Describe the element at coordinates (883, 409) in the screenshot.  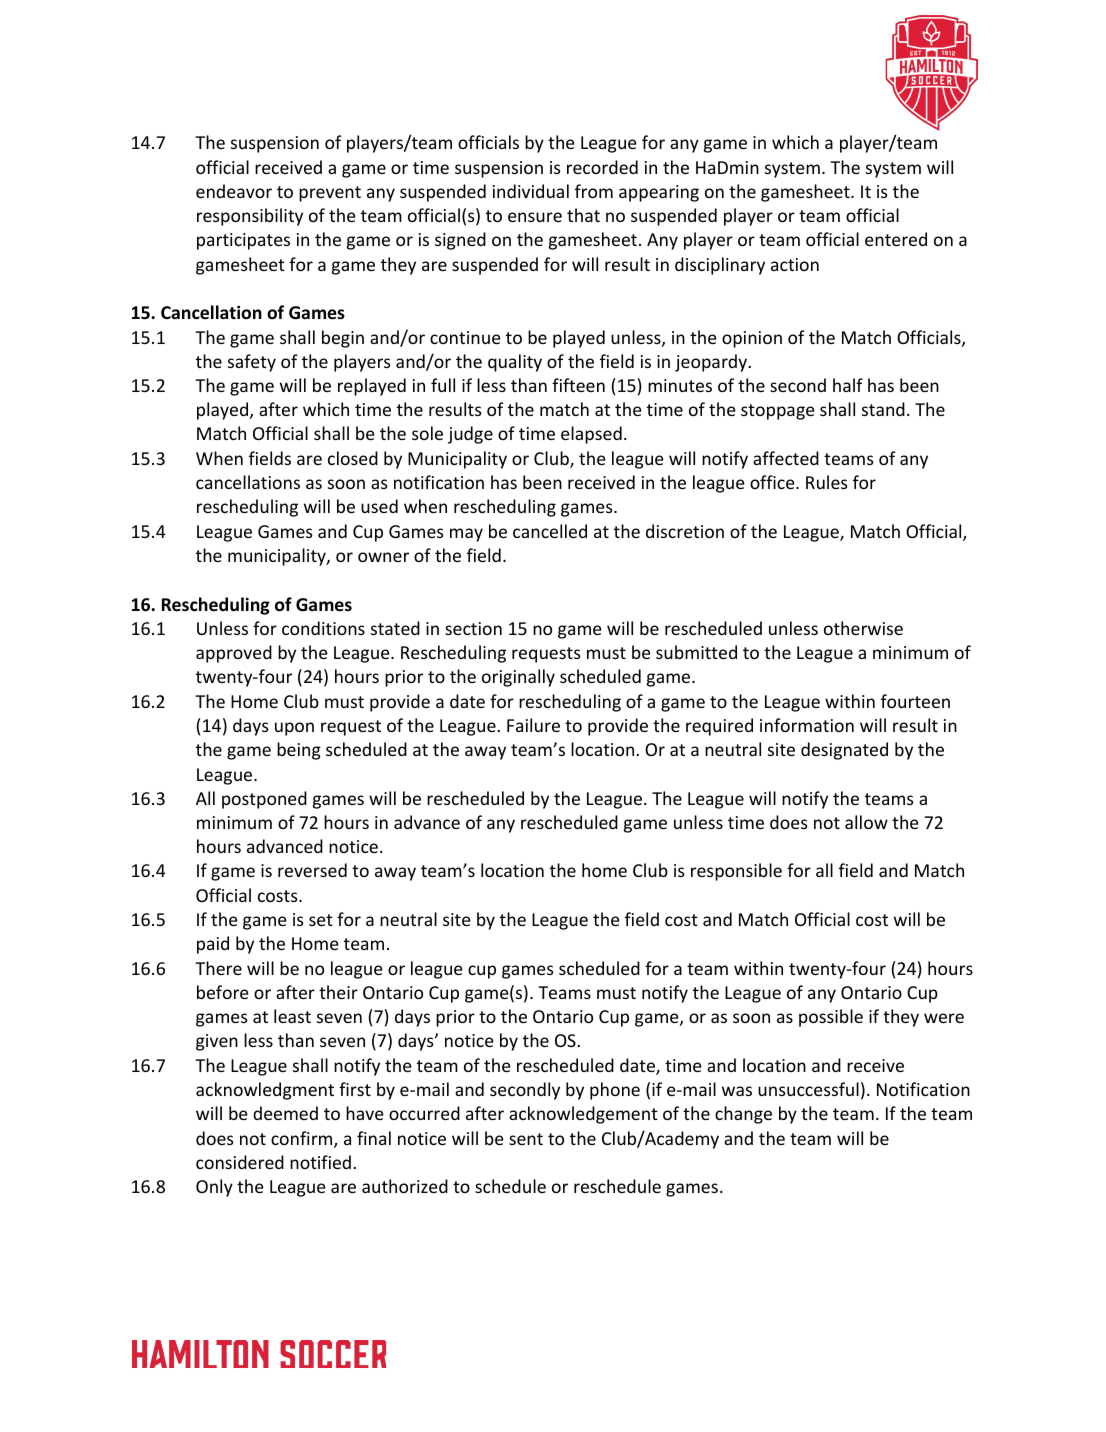
I see `stand` at that location.
